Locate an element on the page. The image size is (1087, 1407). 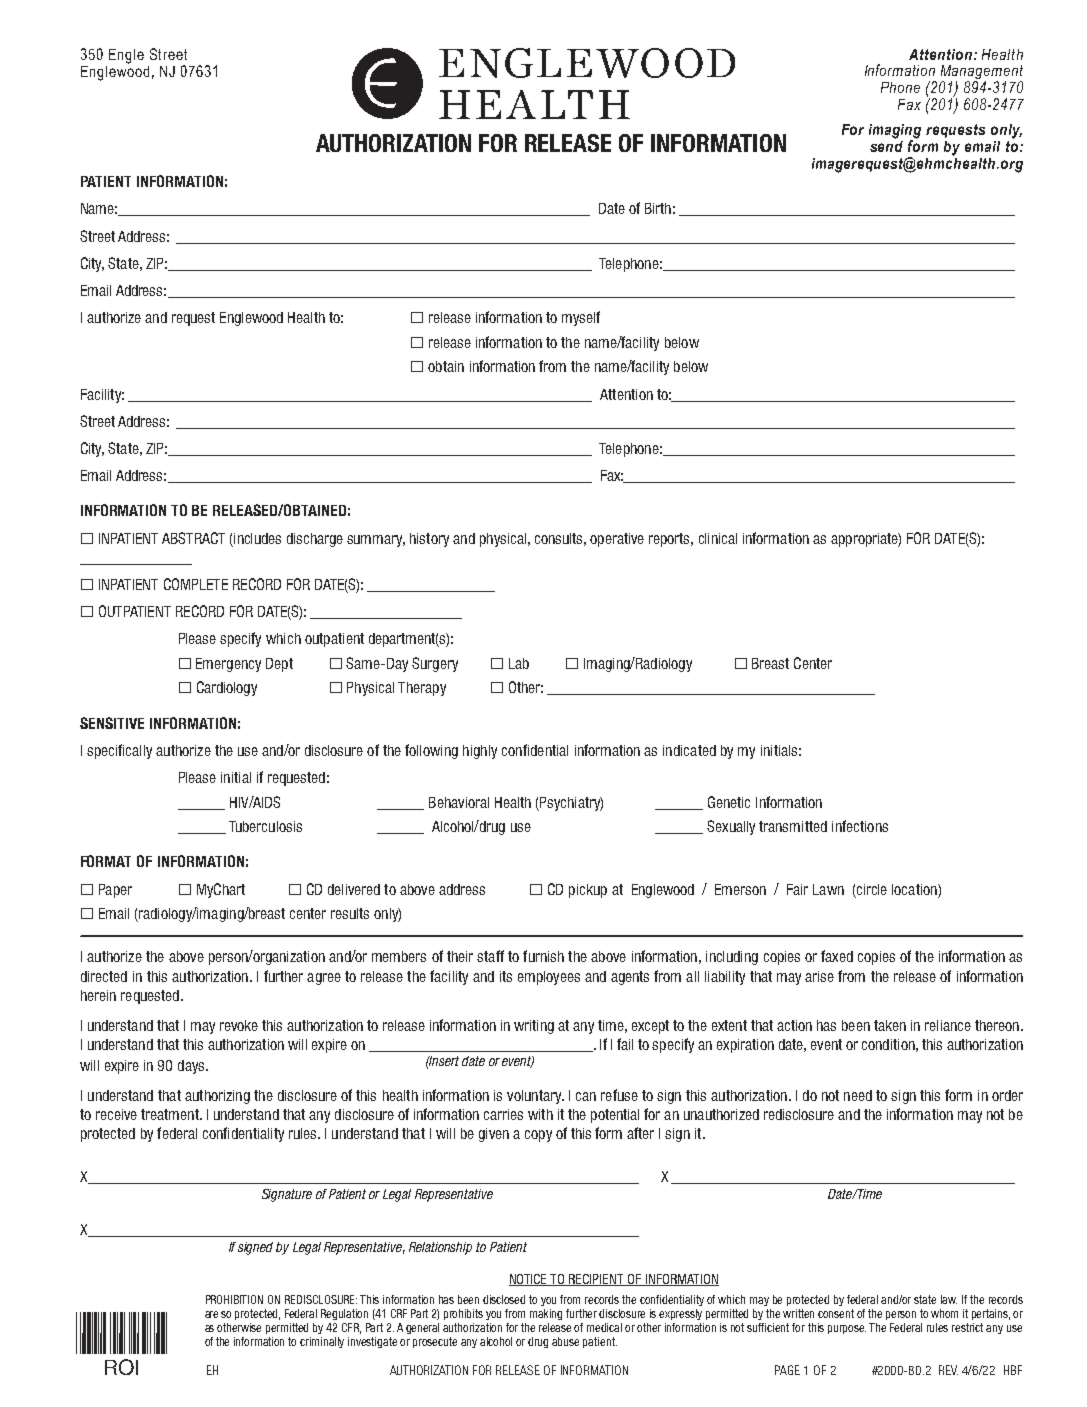
indicated is located at coordinates (689, 750).
